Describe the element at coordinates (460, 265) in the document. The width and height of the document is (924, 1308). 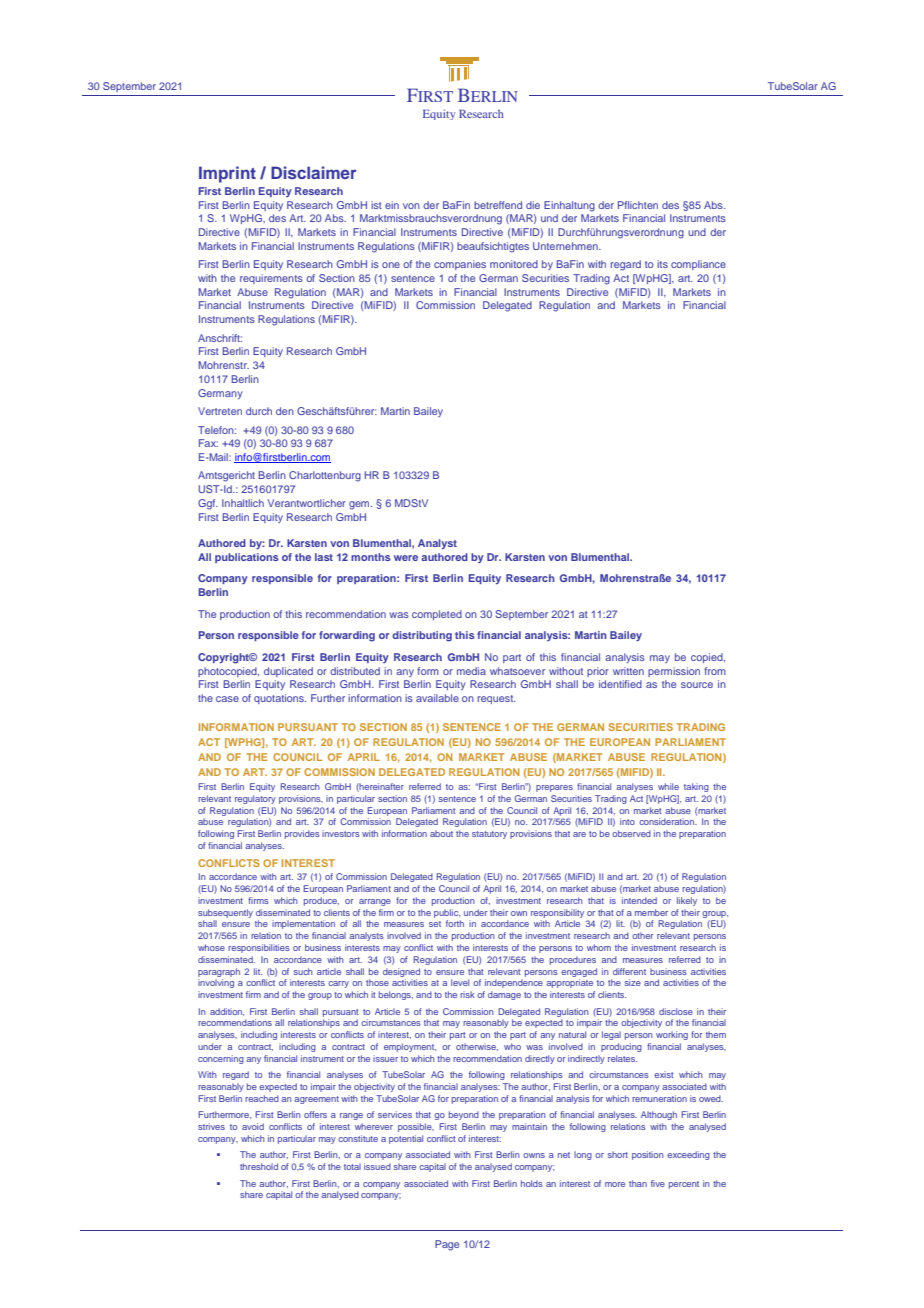
I see `companies` at that location.
